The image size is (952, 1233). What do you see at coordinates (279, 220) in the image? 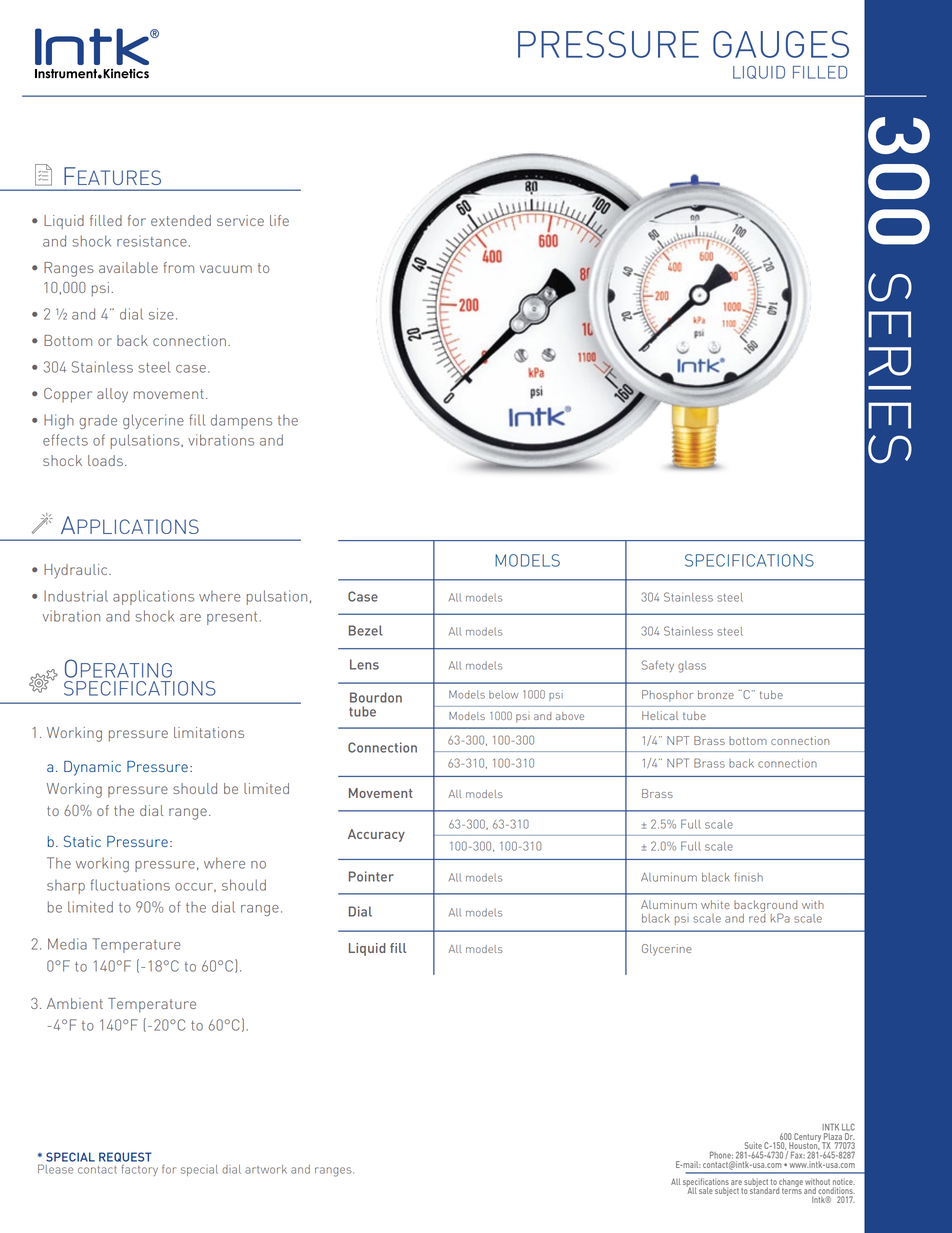
I see `life` at bounding box center [279, 220].
